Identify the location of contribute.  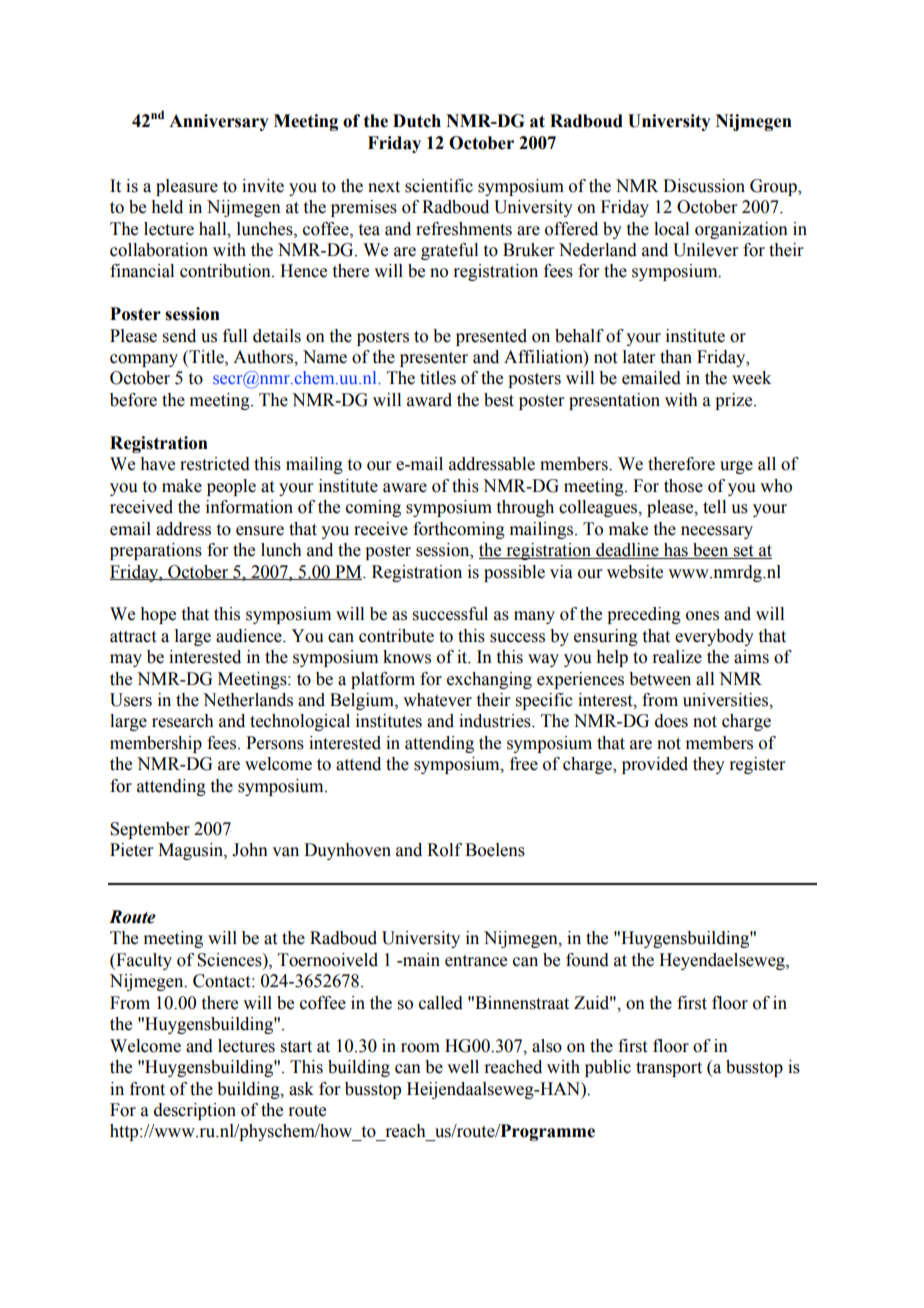
(396, 636).
